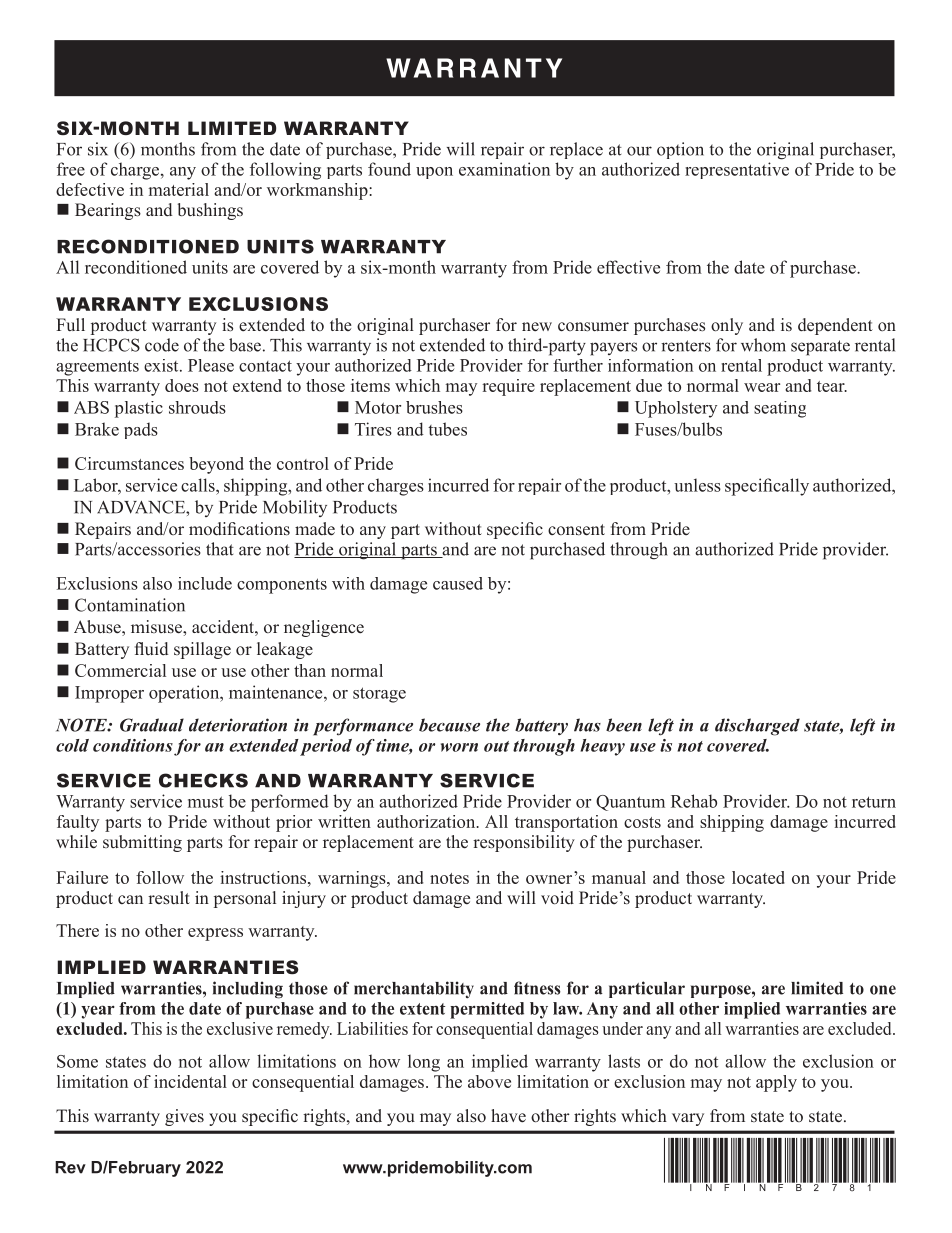  I want to click on material, so click(179, 189).
